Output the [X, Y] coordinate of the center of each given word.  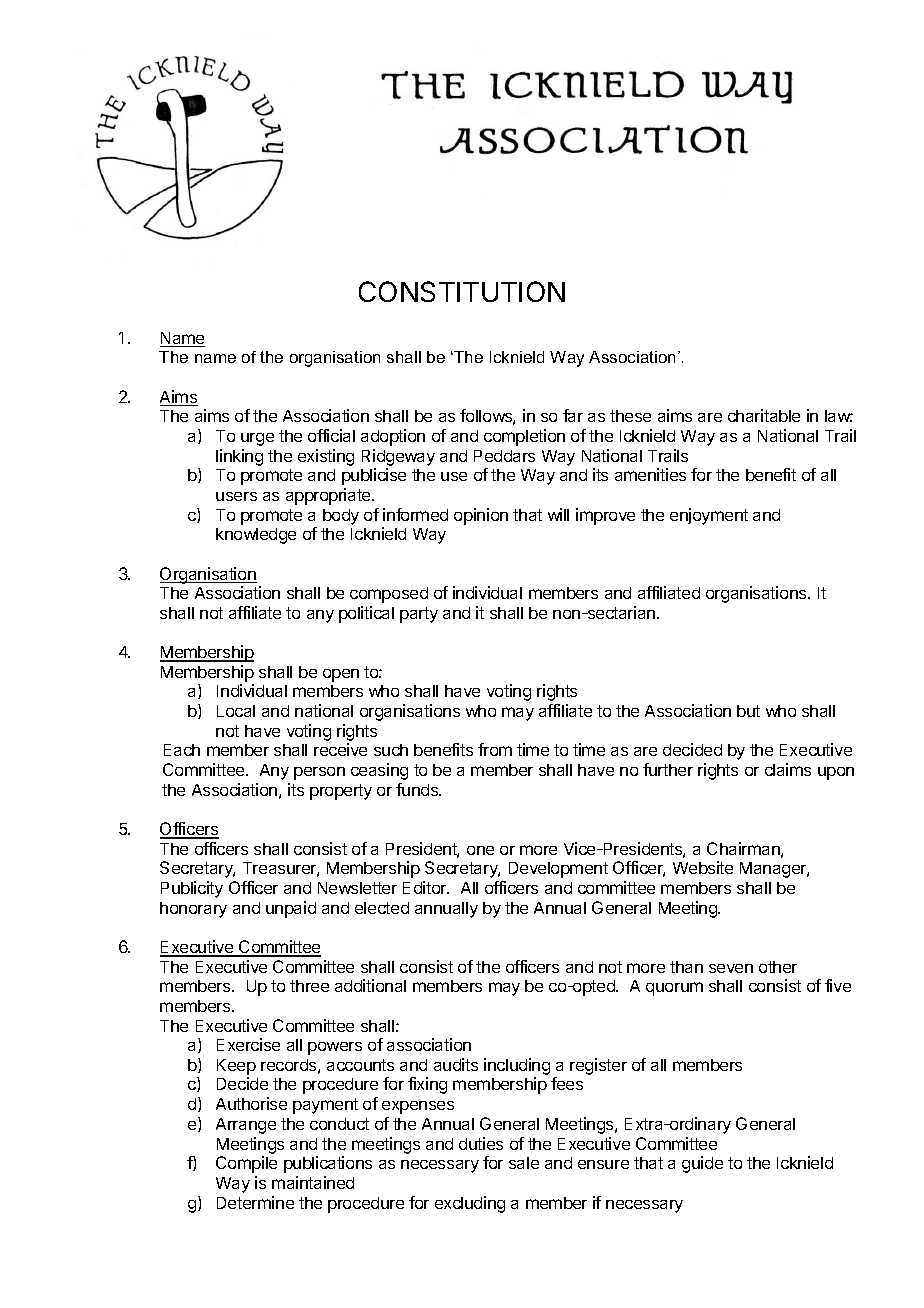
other [778, 967]
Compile [246, 1164]
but [748, 711]
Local [236, 711]
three [309, 986]
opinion [481, 516]
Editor [426, 887]
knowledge [256, 536]
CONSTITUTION [462, 291]
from [495, 749]
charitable [764, 415]
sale [524, 1163]
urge [257, 439]
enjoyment [709, 516]
